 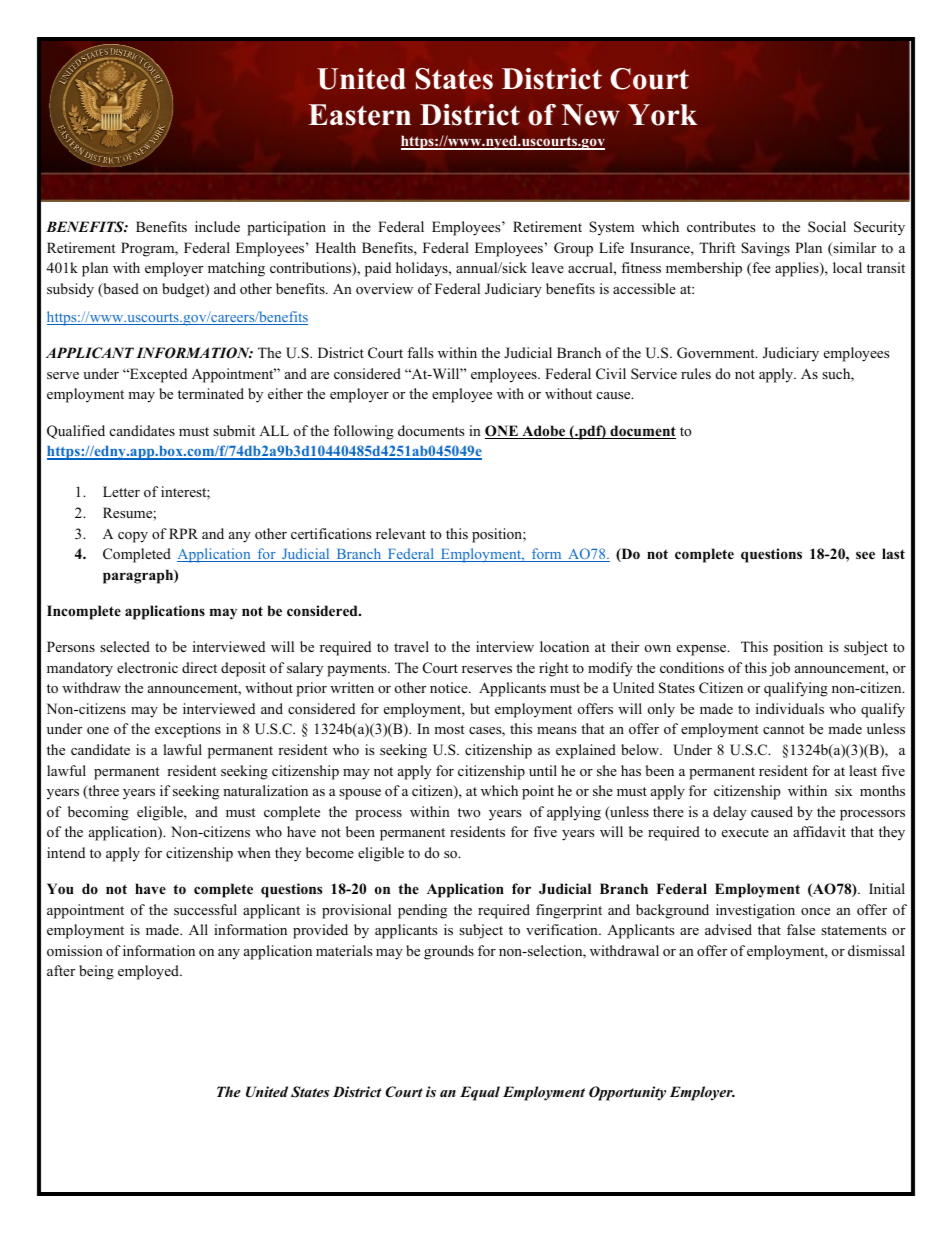 I want to click on York, so click(x=662, y=115).
